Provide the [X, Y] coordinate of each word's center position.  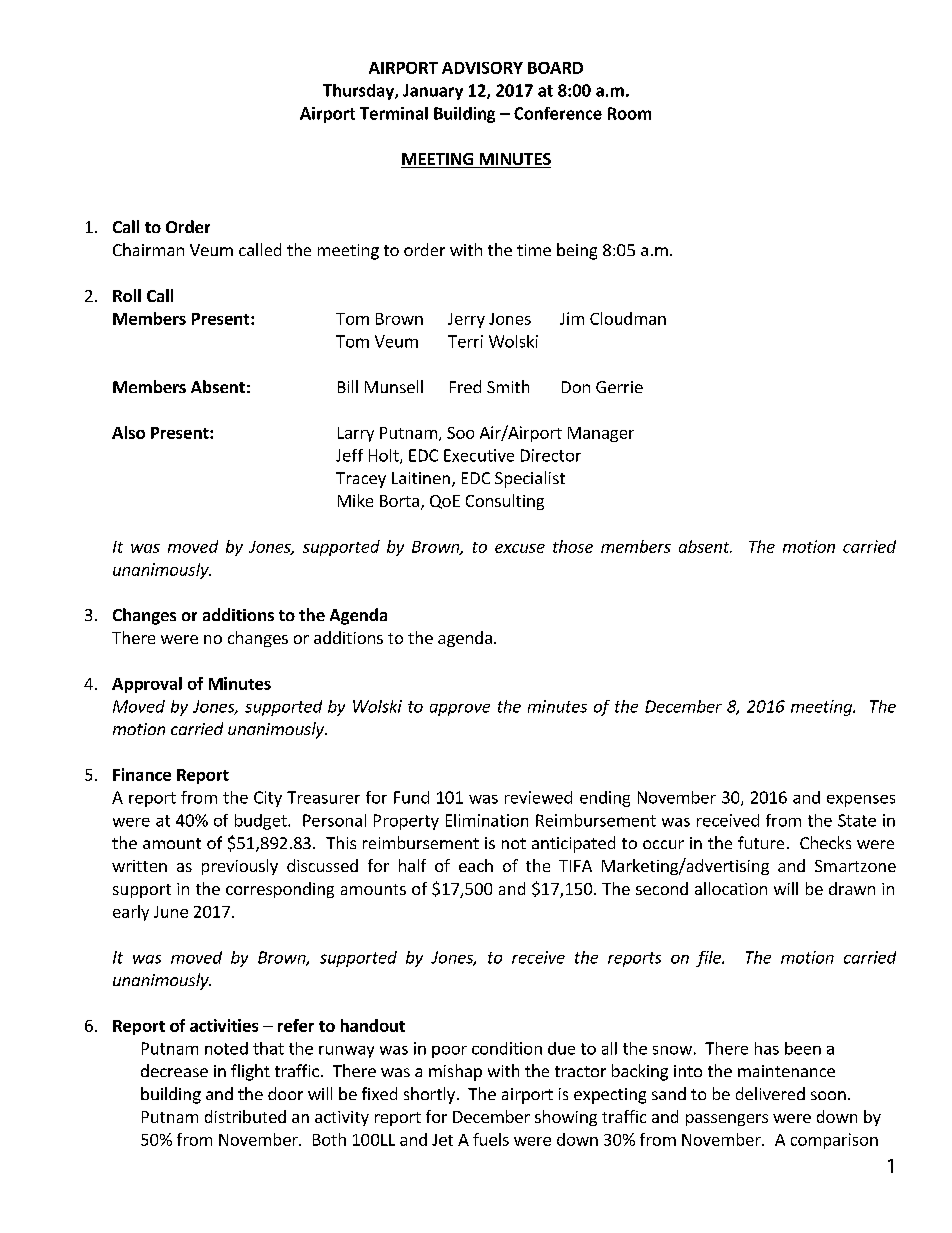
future [761, 842]
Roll [127, 295]
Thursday [359, 92]
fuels [491, 1139]
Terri [465, 341]
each [476, 865]
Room [629, 113]
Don [576, 387]
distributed [245, 1116]
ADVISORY [482, 68]
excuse [520, 548]
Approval [147, 685]
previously [240, 867]
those [573, 546]
